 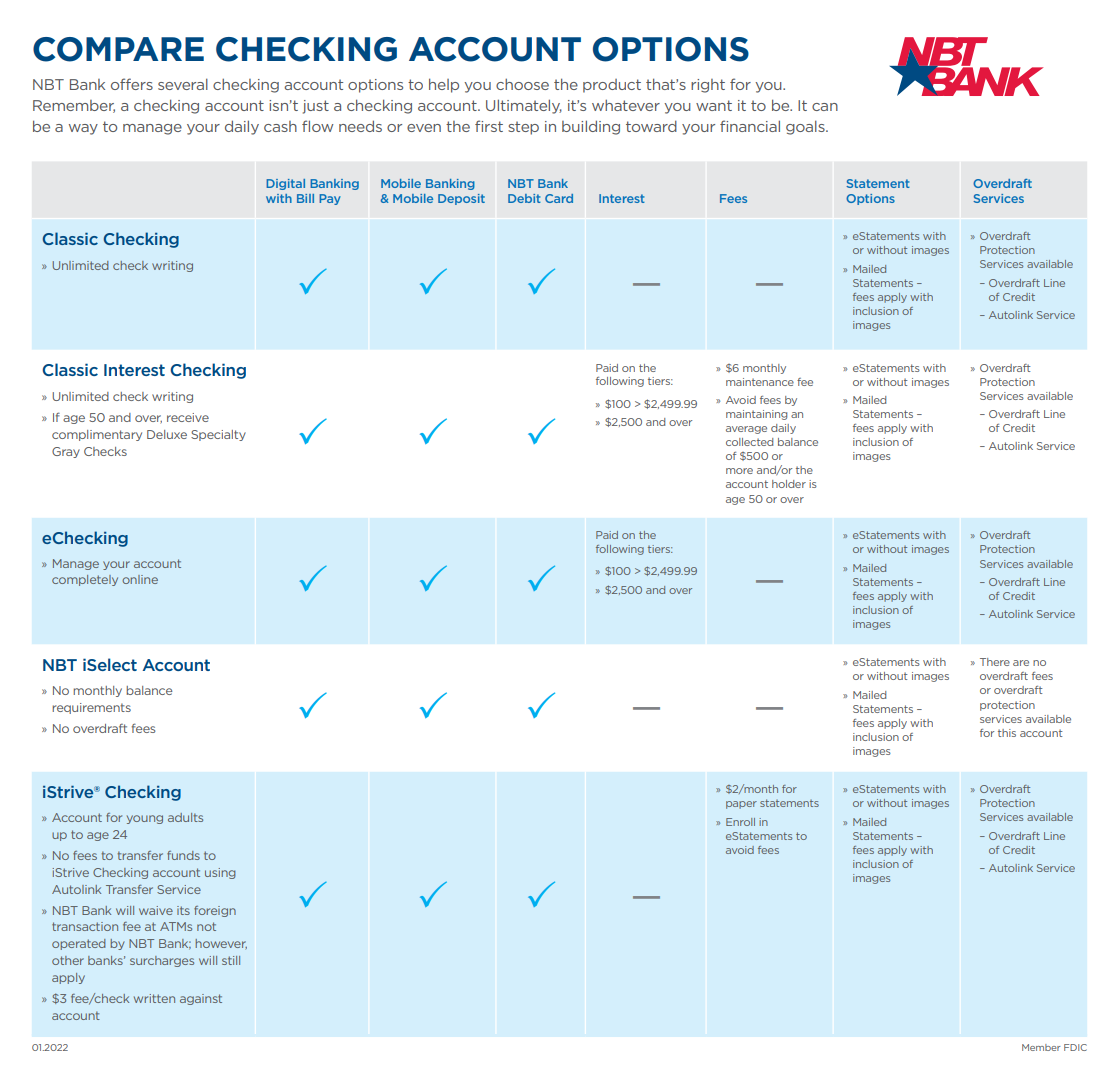 What do you see at coordinates (183, 84) in the screenshot?
I see `several` at bounding box center [183, 84].
